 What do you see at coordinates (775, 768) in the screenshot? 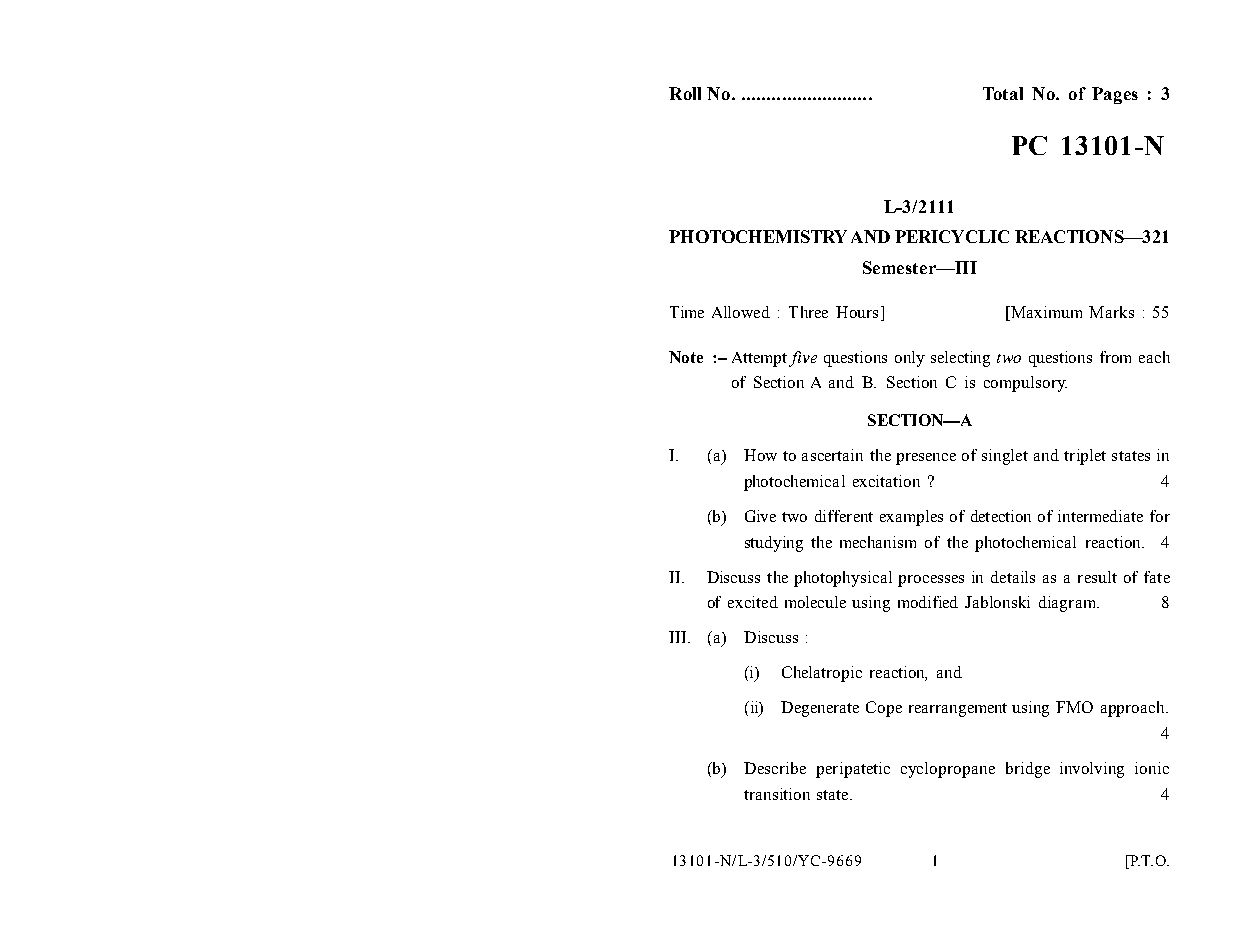
I see `Describe` at bounding box center [775, 768].
